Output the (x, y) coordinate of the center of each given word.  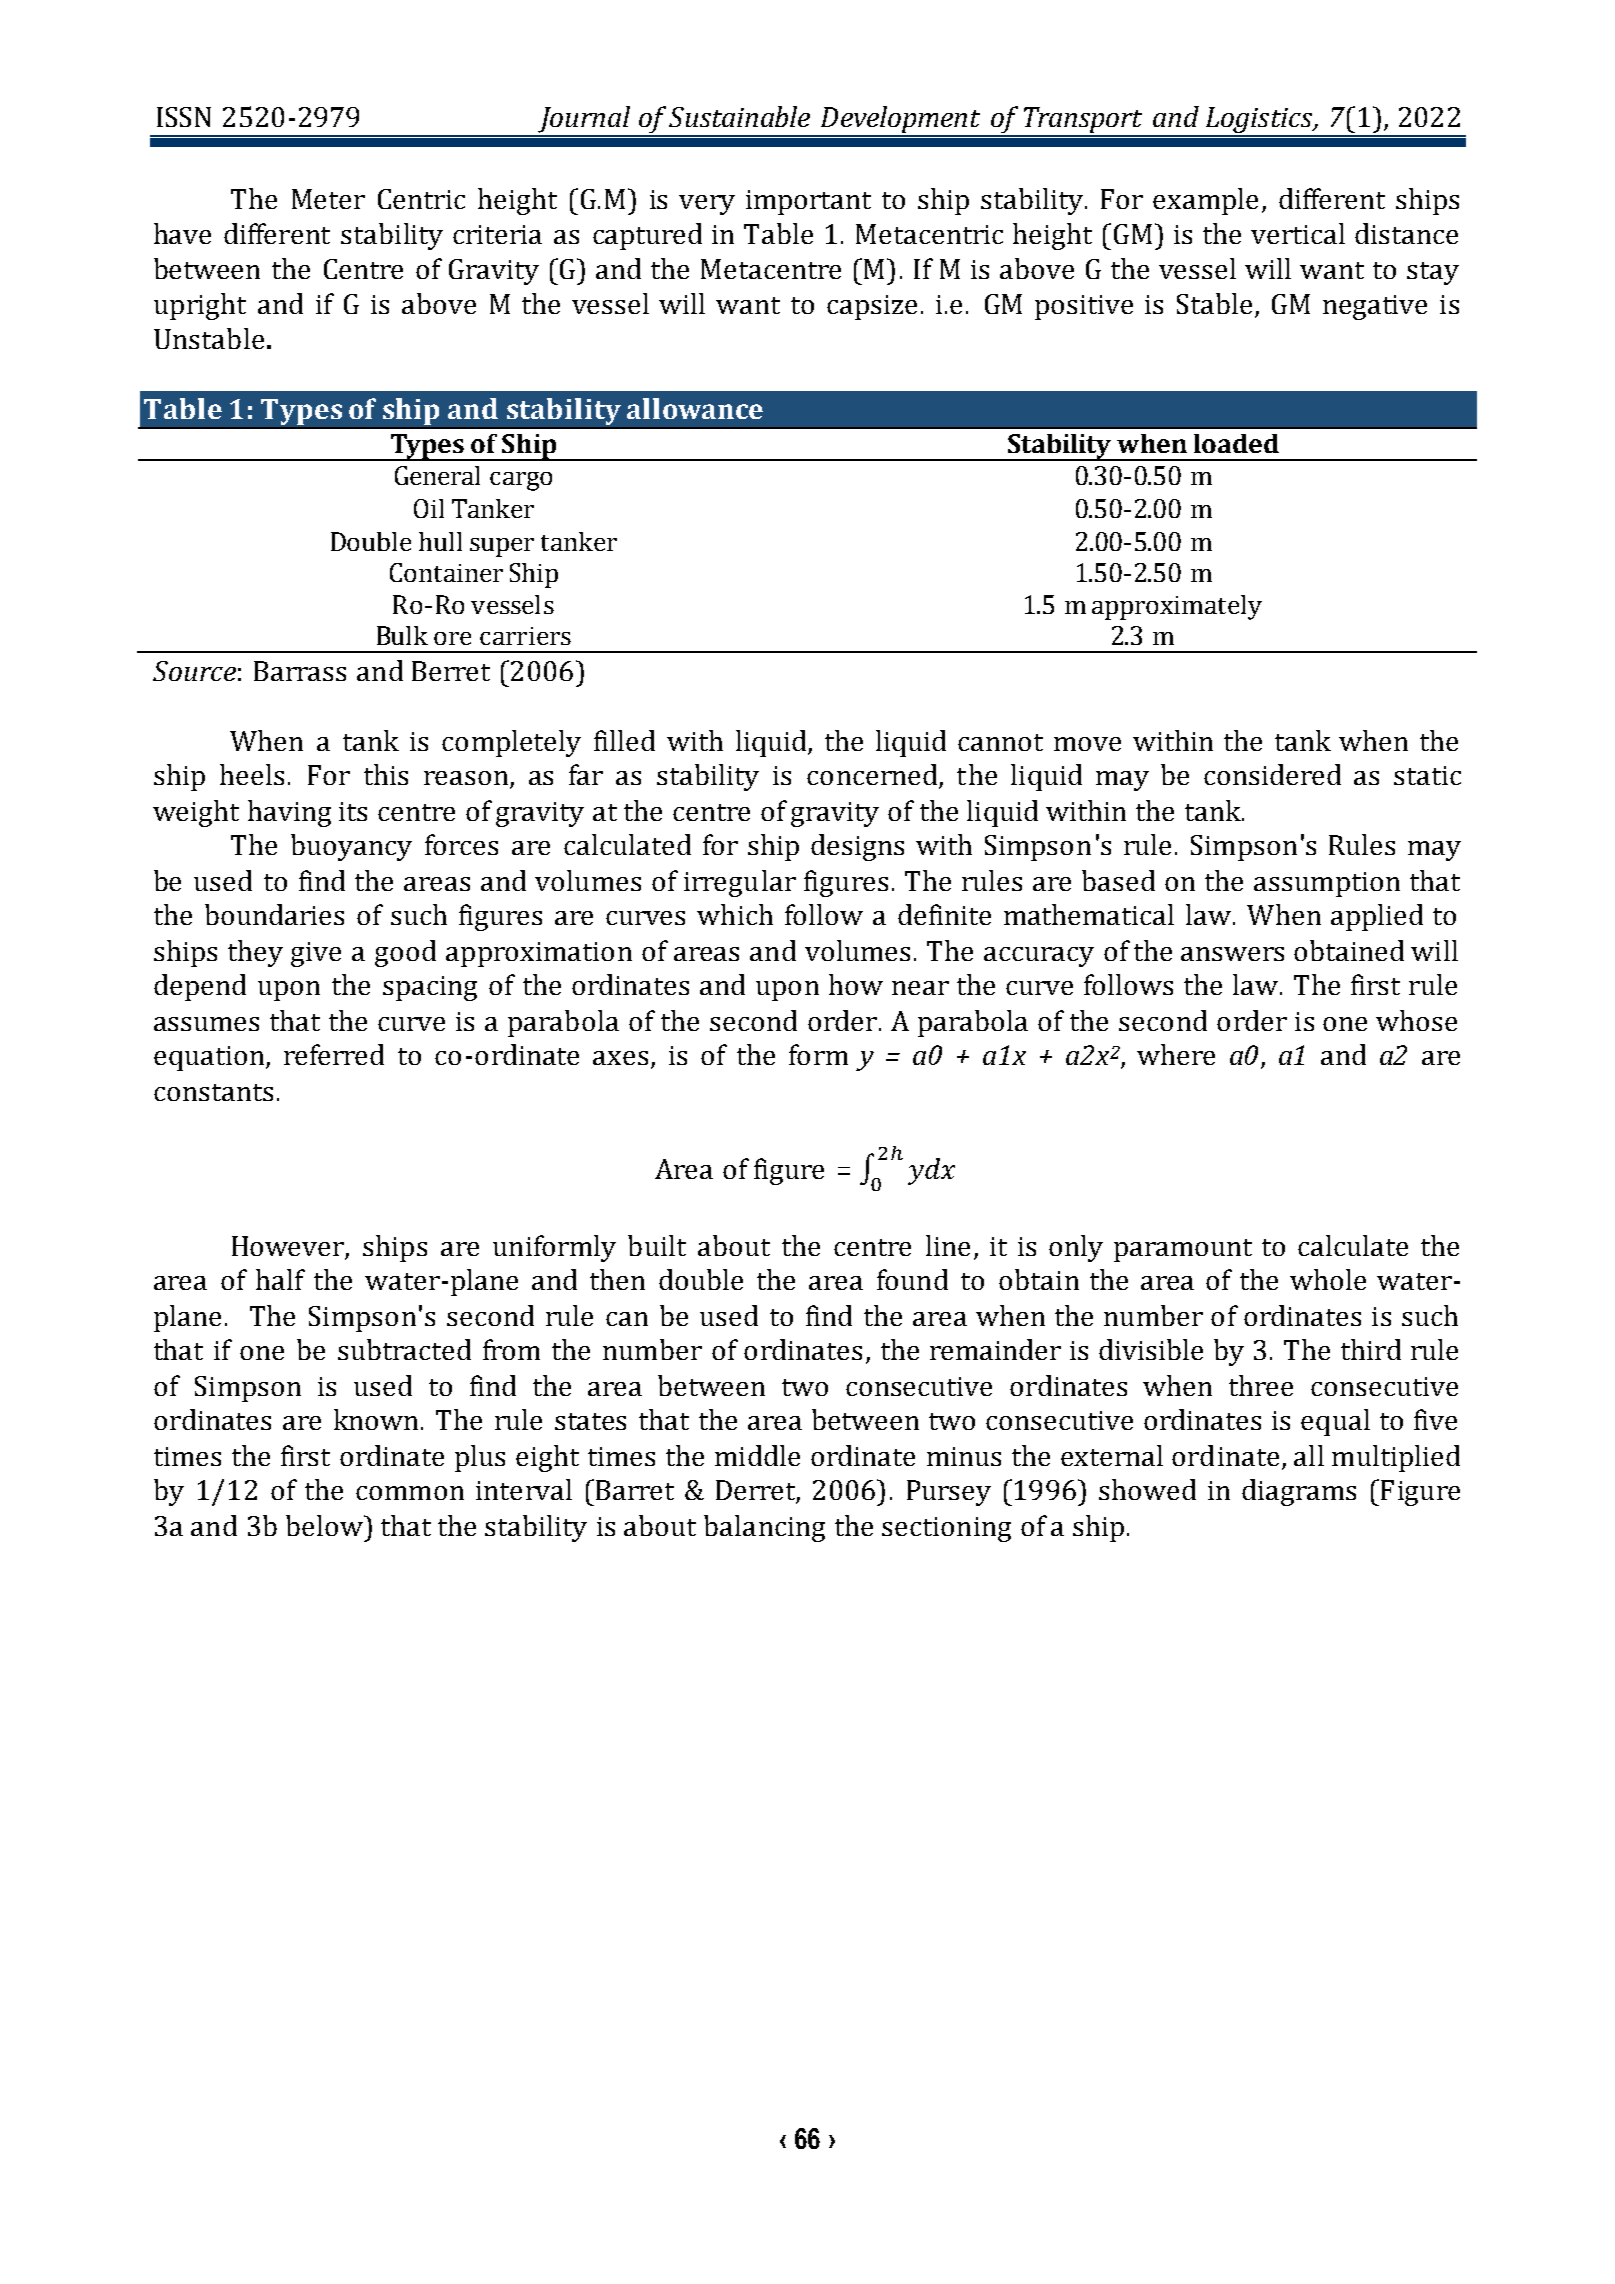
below (325, 1525)
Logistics (1259, 121)
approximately (1177, 607)
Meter (328, 199)
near (920, 988)
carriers (525, 636)
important (808, 202)
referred (334, 1054)
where (1176, 1054)
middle (757, 1455)
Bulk (402, 635)
